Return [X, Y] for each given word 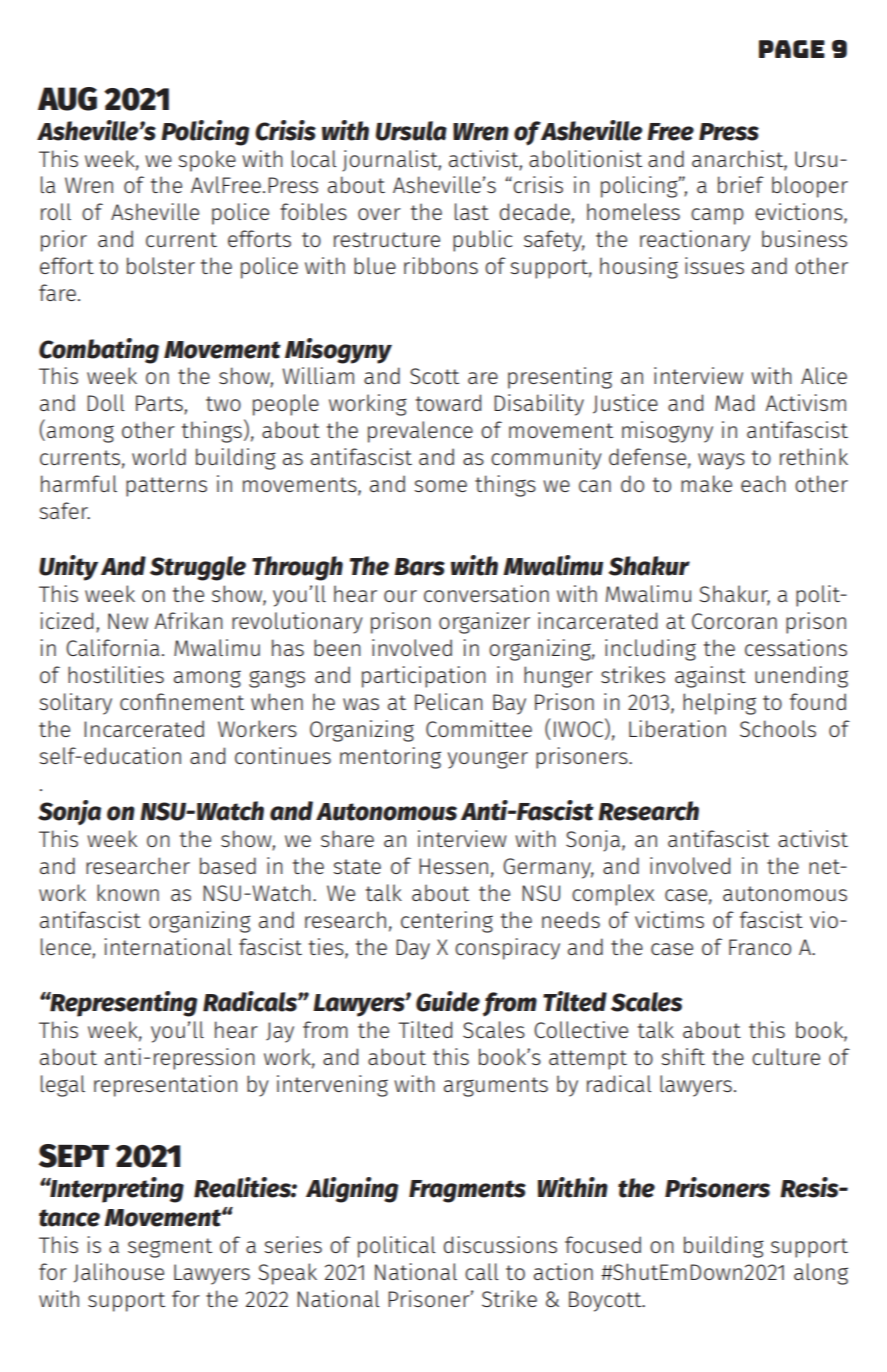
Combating [99, 351]
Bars [419, 567]
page [792, 49]
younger [488, 760]
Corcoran [734, 621]
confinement [182, 701]
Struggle [198, 568]
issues [714, 265]
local [314, 158]
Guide [448, 1001]
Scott [434, 376]
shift [683, 1056]
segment [170, 1248]
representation [165, 1086]
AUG [67, 99]
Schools [778, 728]
